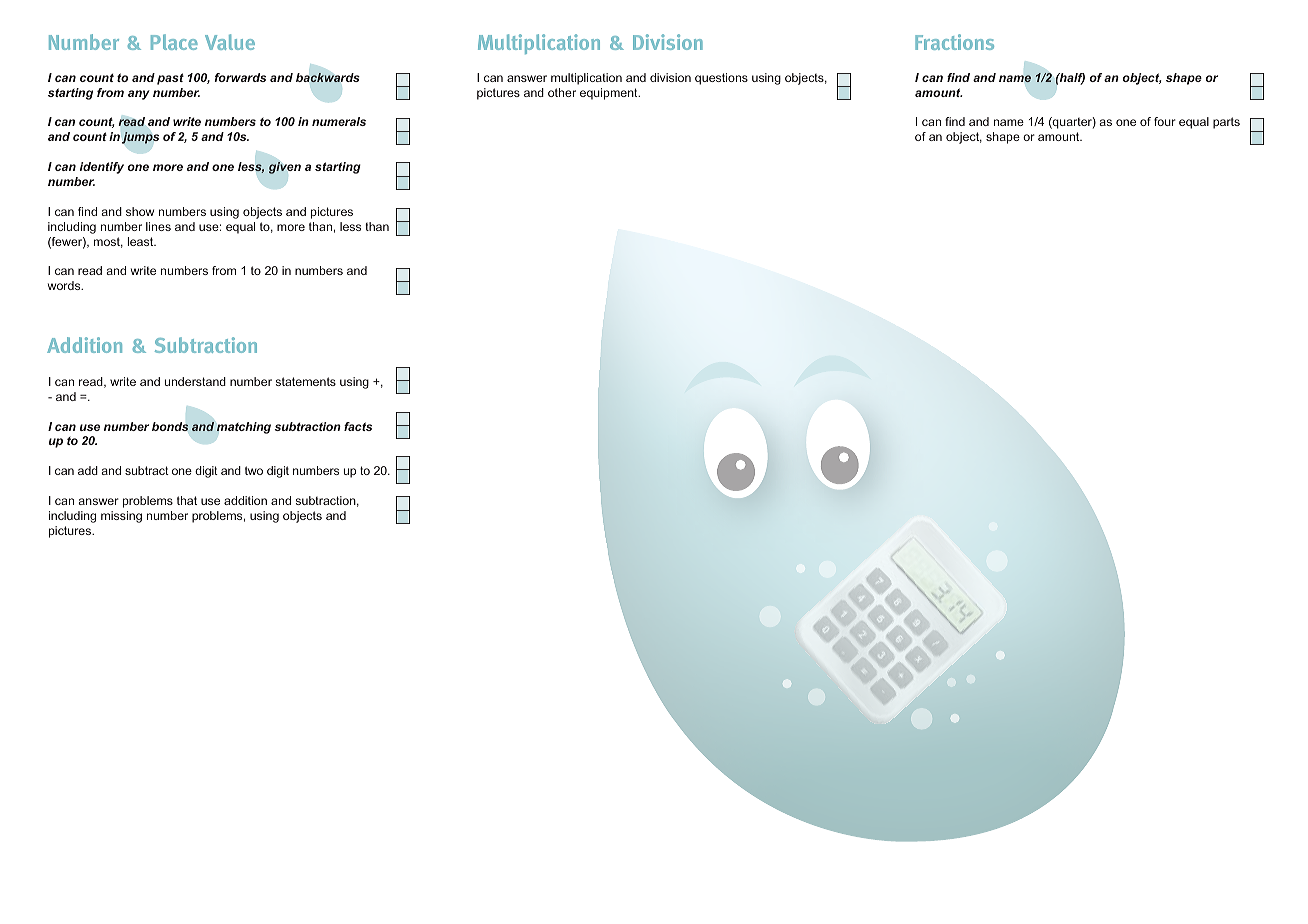  What do you see at coordinates (610, 94) in the image?
I see `equipment` at bounding box center [610, 94].
